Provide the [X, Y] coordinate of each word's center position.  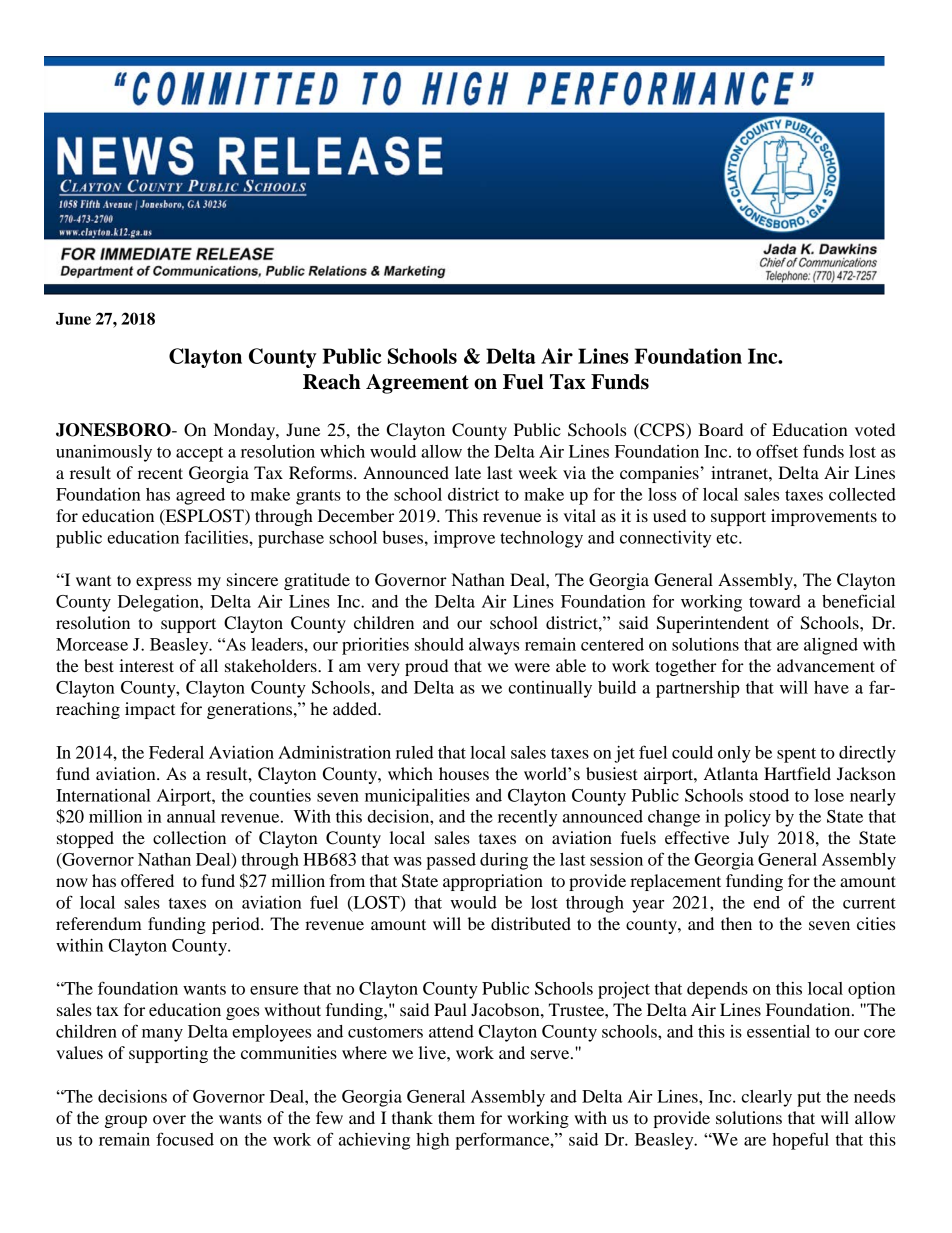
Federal [176, 752]
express [164, 583]
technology [541, 539]
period [237, 925]
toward [775, 601]
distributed [531, 923]
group [126, 1121]
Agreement [417, 384]
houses [464, 773]
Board [720, 429]
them [456, 1117]
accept [199, 454]
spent [796, 755]
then [736, 923]
